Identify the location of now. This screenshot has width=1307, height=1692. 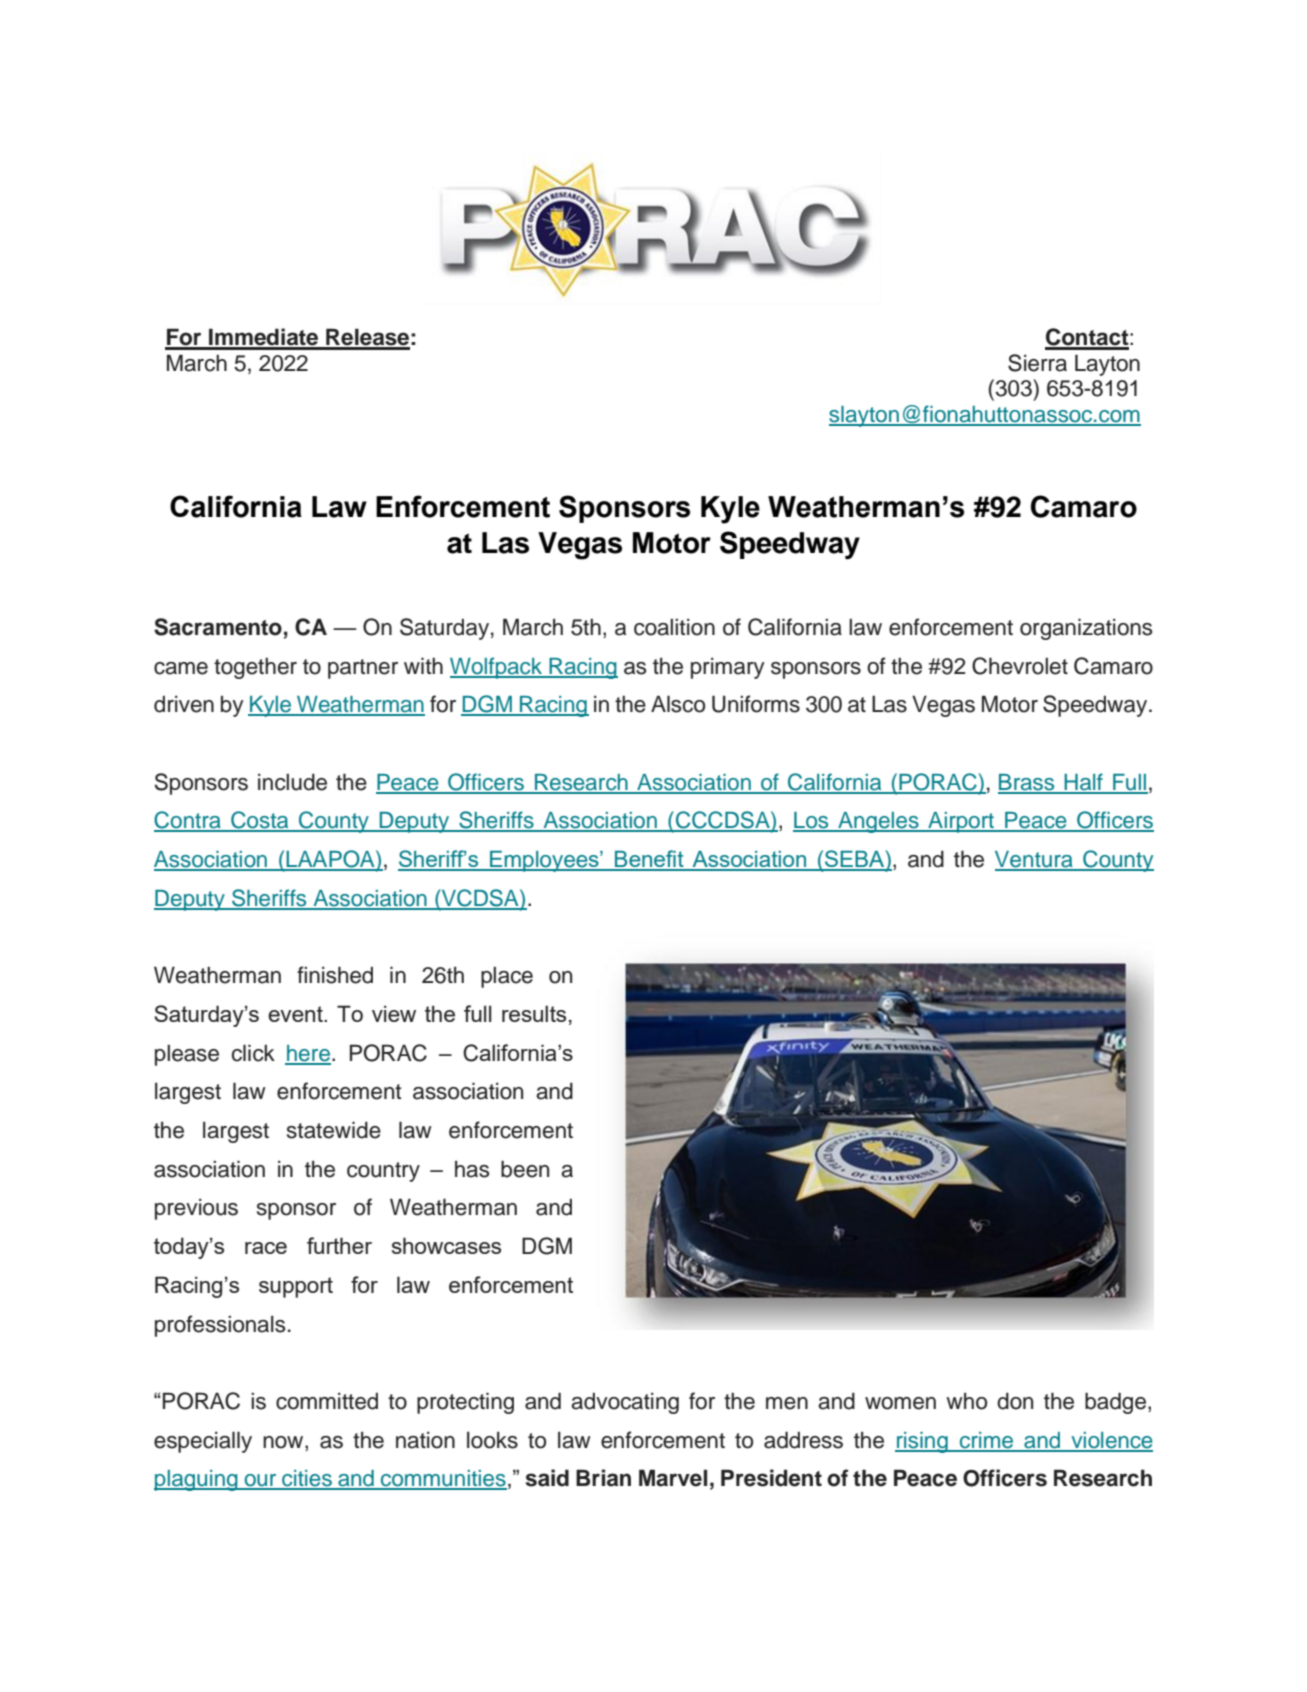
(284, 1442).
